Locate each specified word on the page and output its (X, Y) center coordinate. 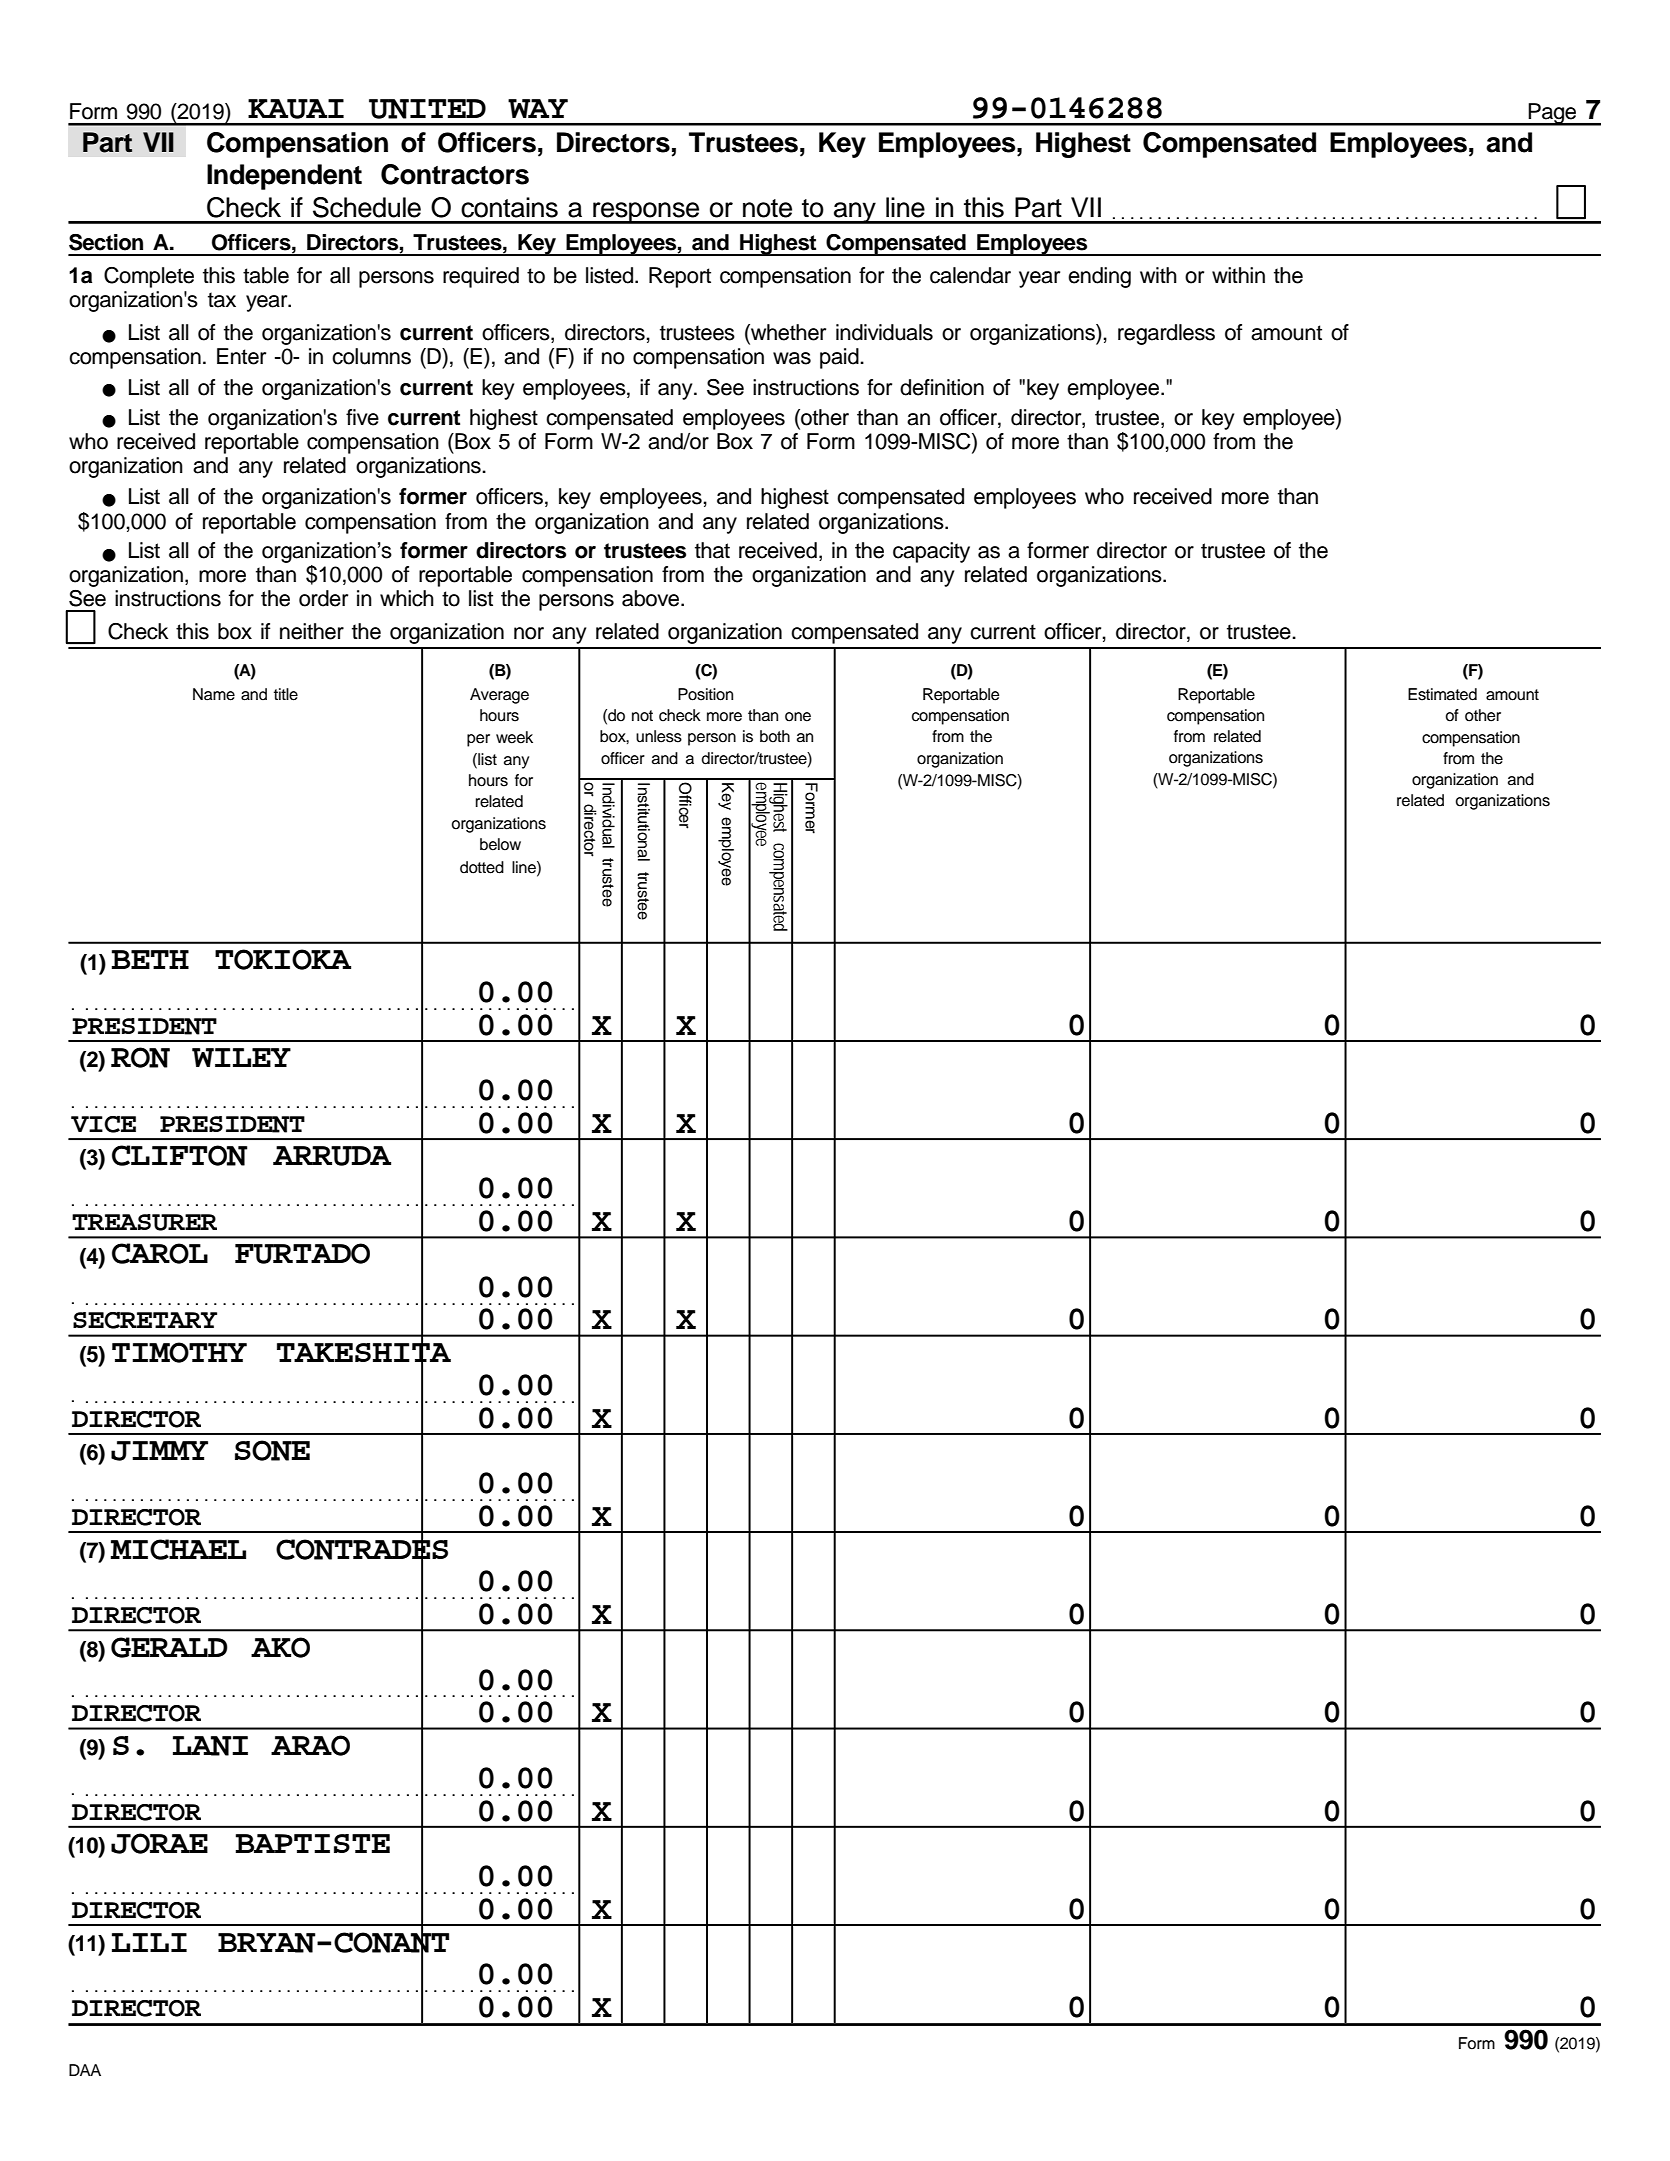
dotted (482, 867)
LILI (149, 1942)
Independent (284, 177)
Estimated (1442, 694)
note (767, 208)
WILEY (241, 1057)
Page (1553, 114)
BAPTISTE (313, 1843)
